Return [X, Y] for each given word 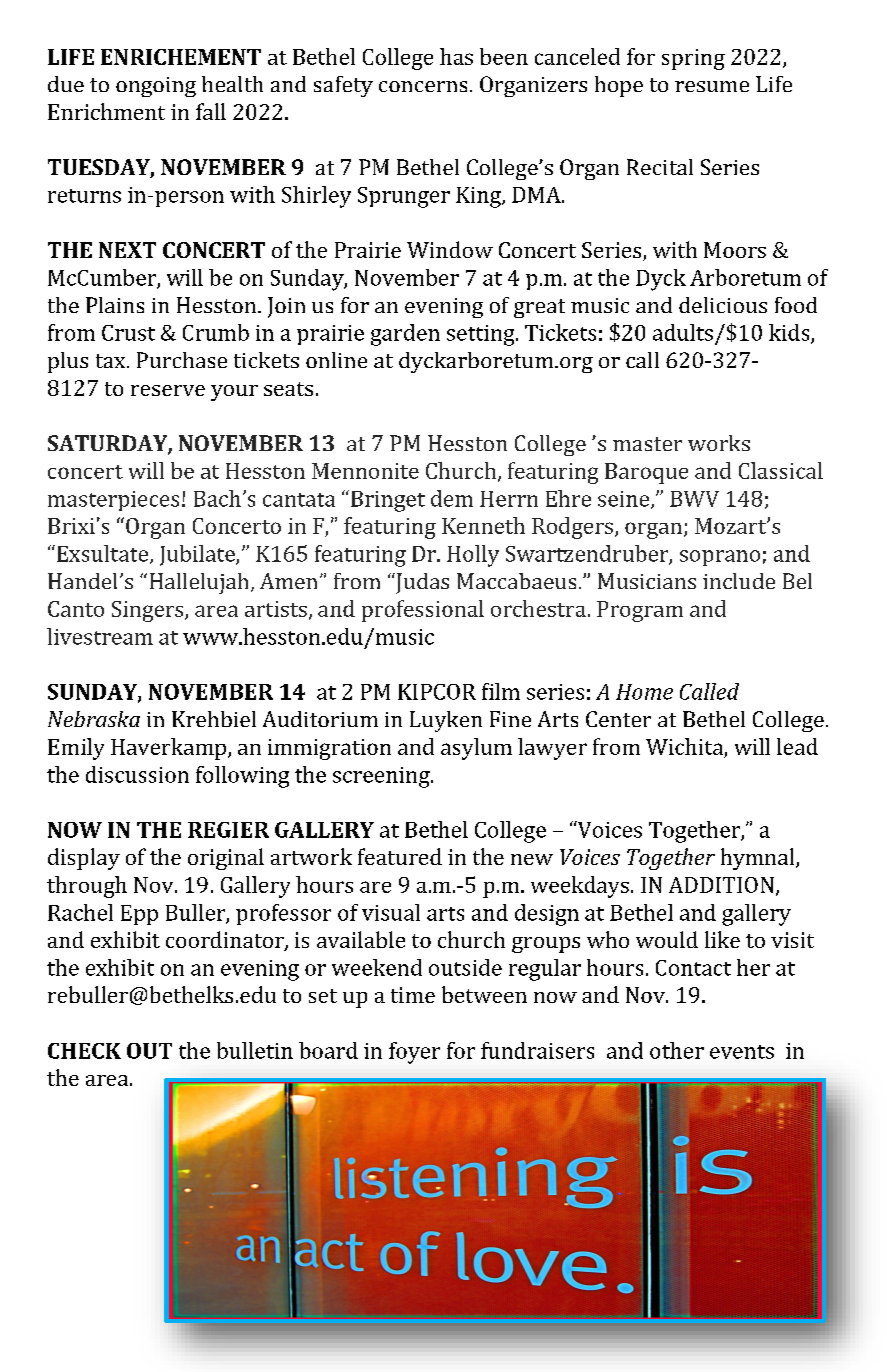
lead [797, 746]
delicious [723, 305]
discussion [137, 774]
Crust [128, 333]
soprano [720, 558]
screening [382, 777]
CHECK [84, 1051]
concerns [423, 86]
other [677, 1050]
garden [405, 335]
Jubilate [198, 555]
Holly [473, 556]
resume [712, 86]
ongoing [156, 87]
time [413, 995]
